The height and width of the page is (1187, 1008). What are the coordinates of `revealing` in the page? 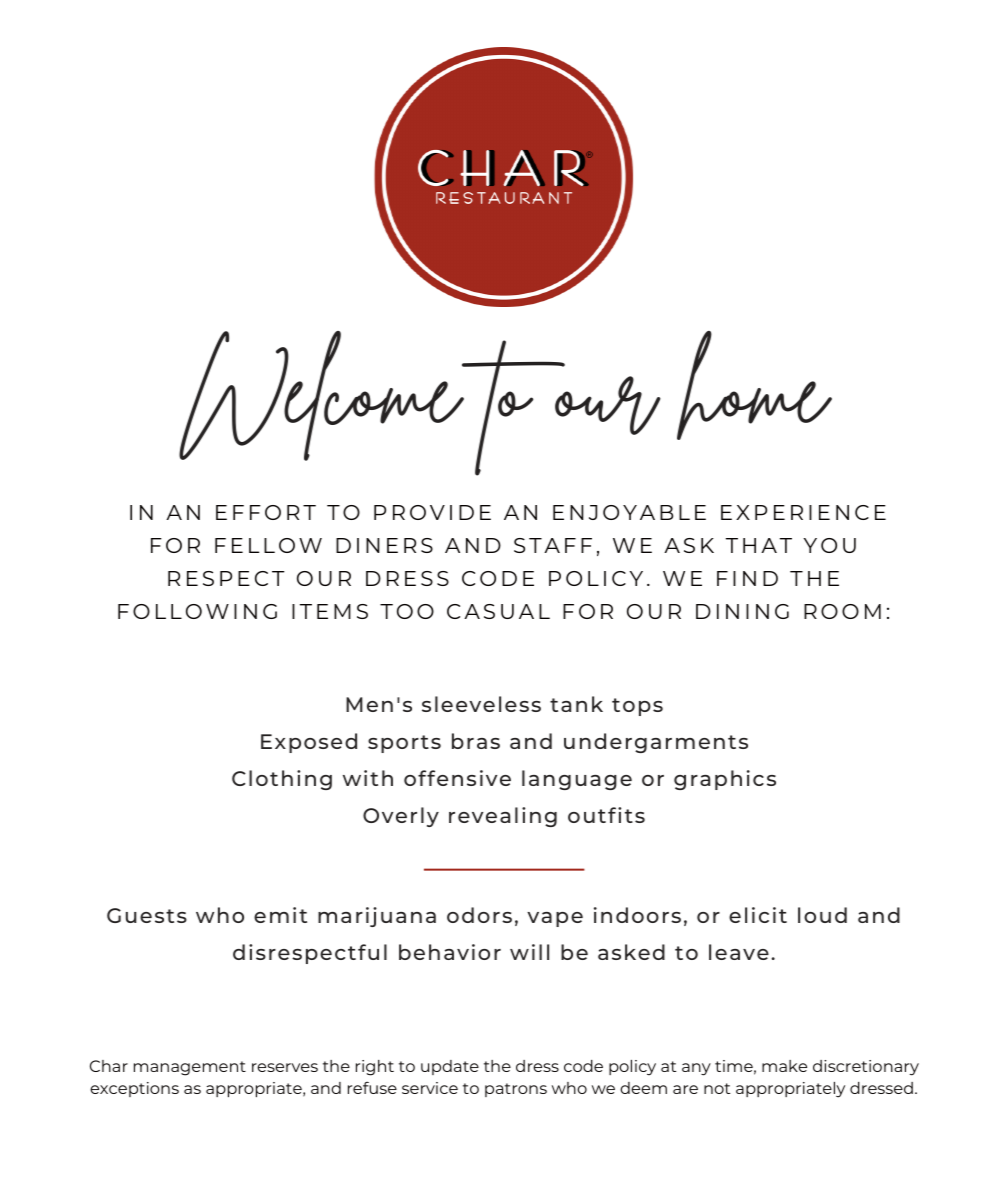 It's located at (503, 817).
